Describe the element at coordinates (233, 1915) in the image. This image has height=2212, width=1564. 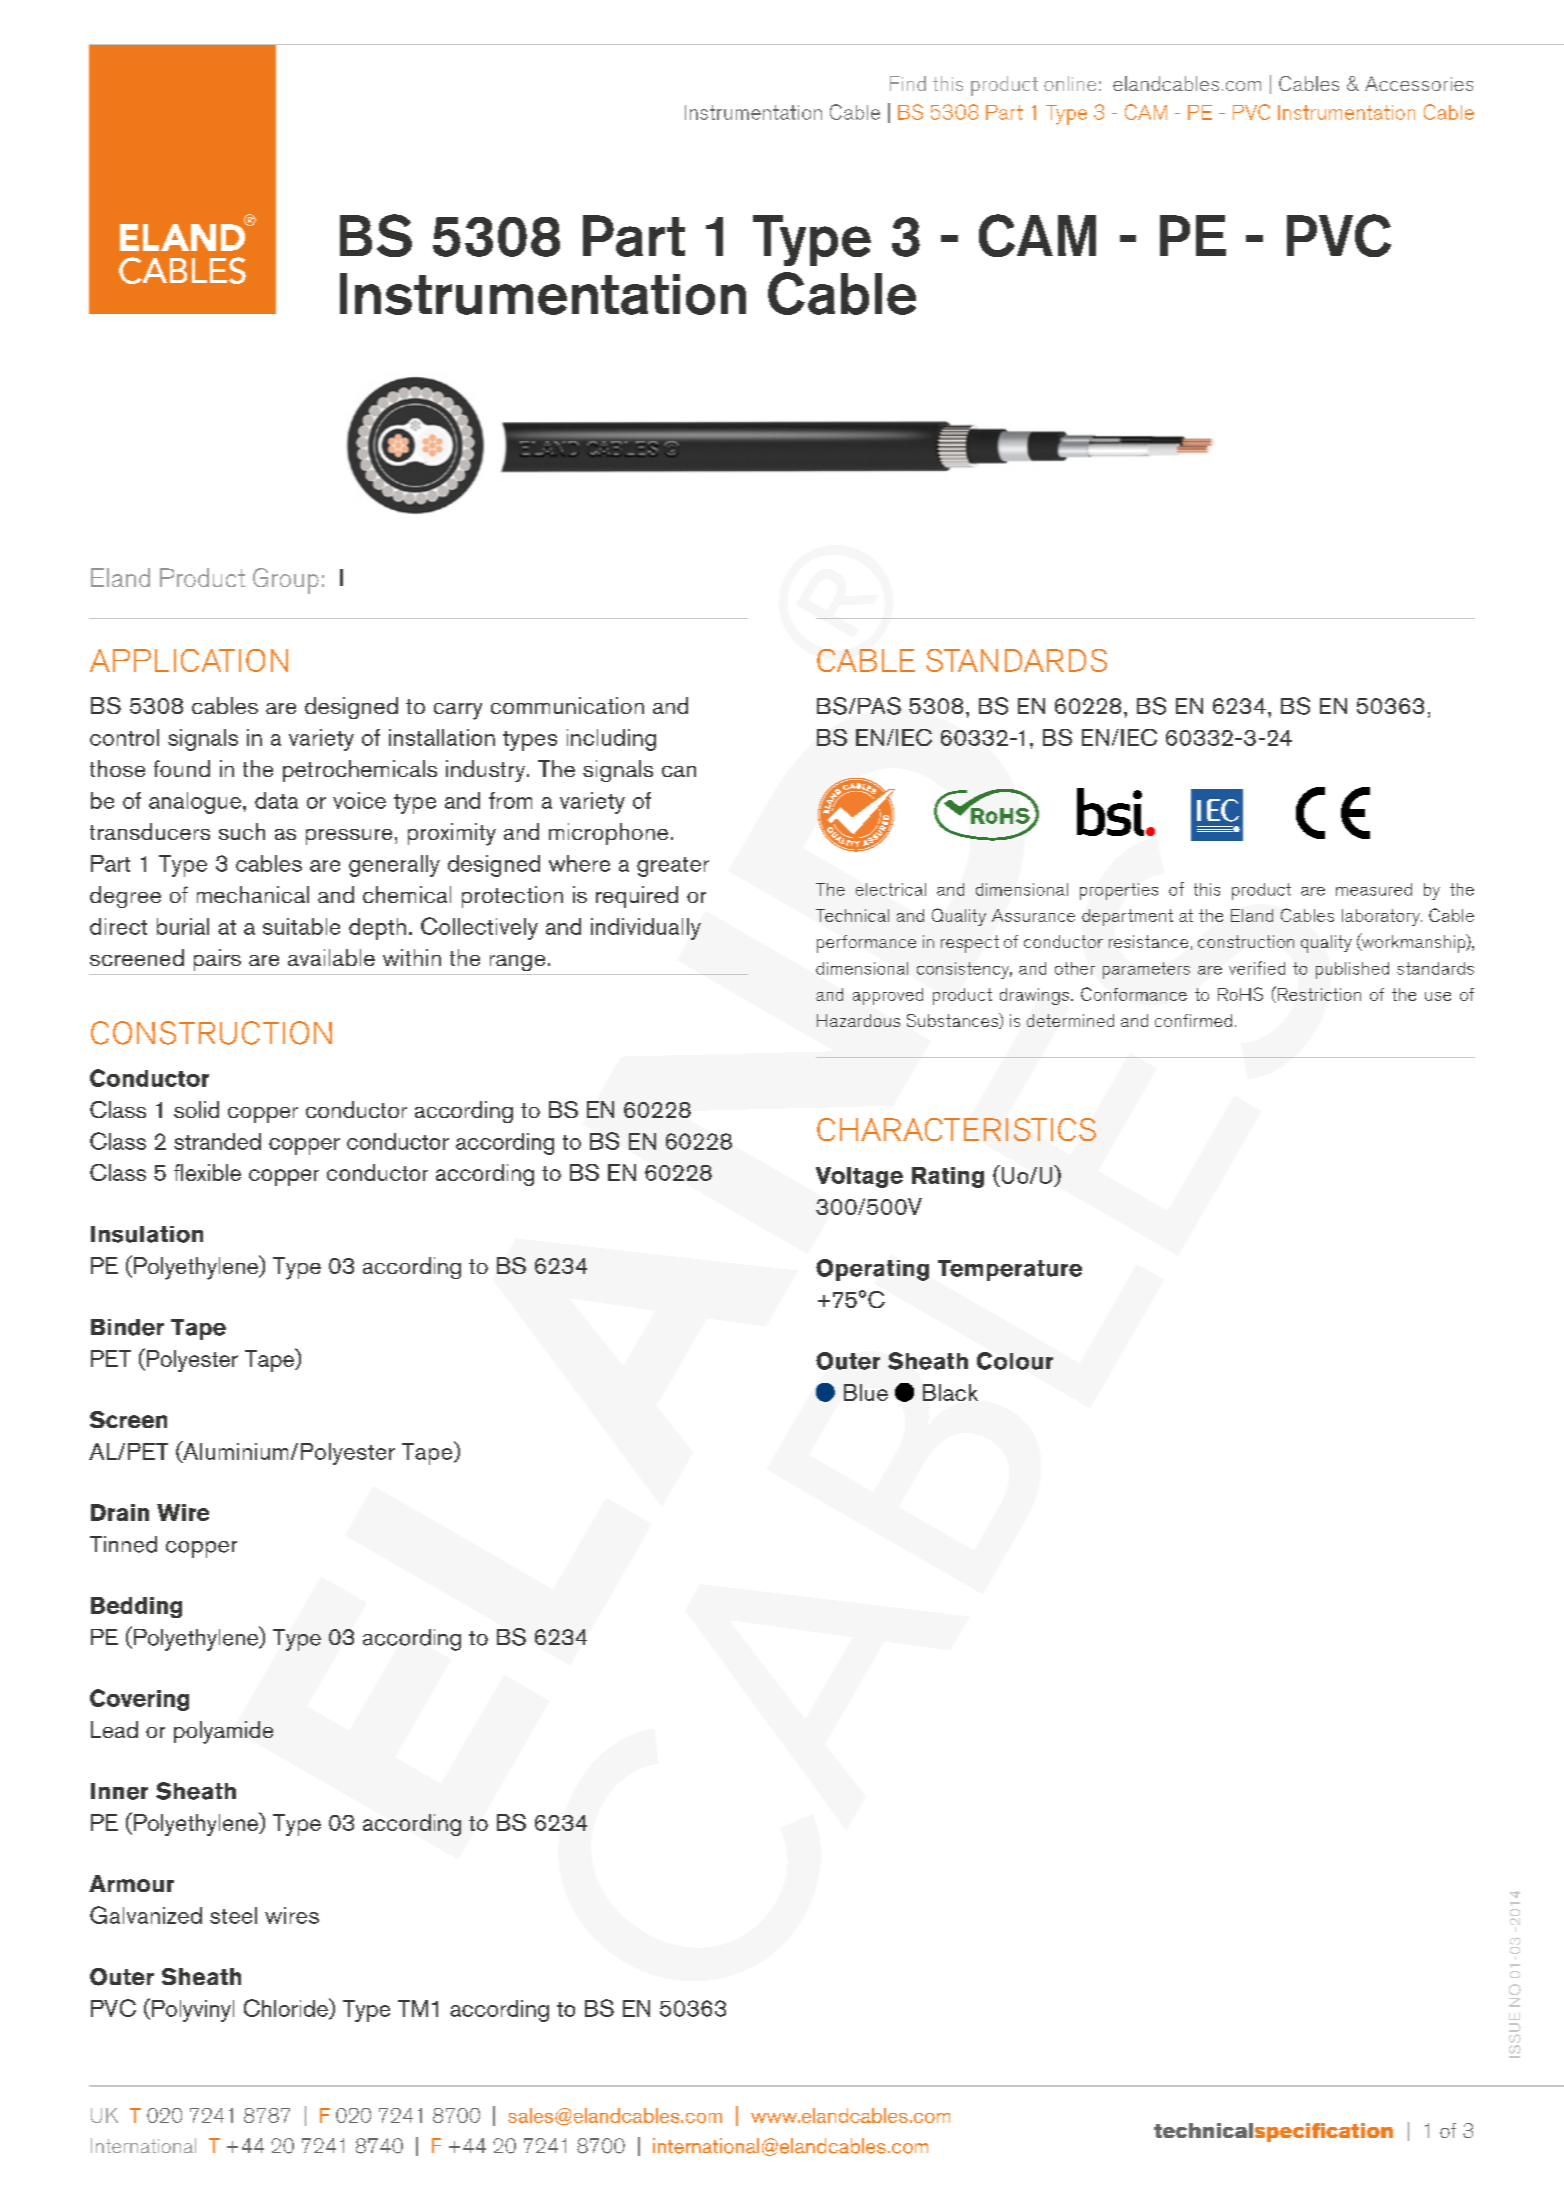
I see `steel` at that location.
